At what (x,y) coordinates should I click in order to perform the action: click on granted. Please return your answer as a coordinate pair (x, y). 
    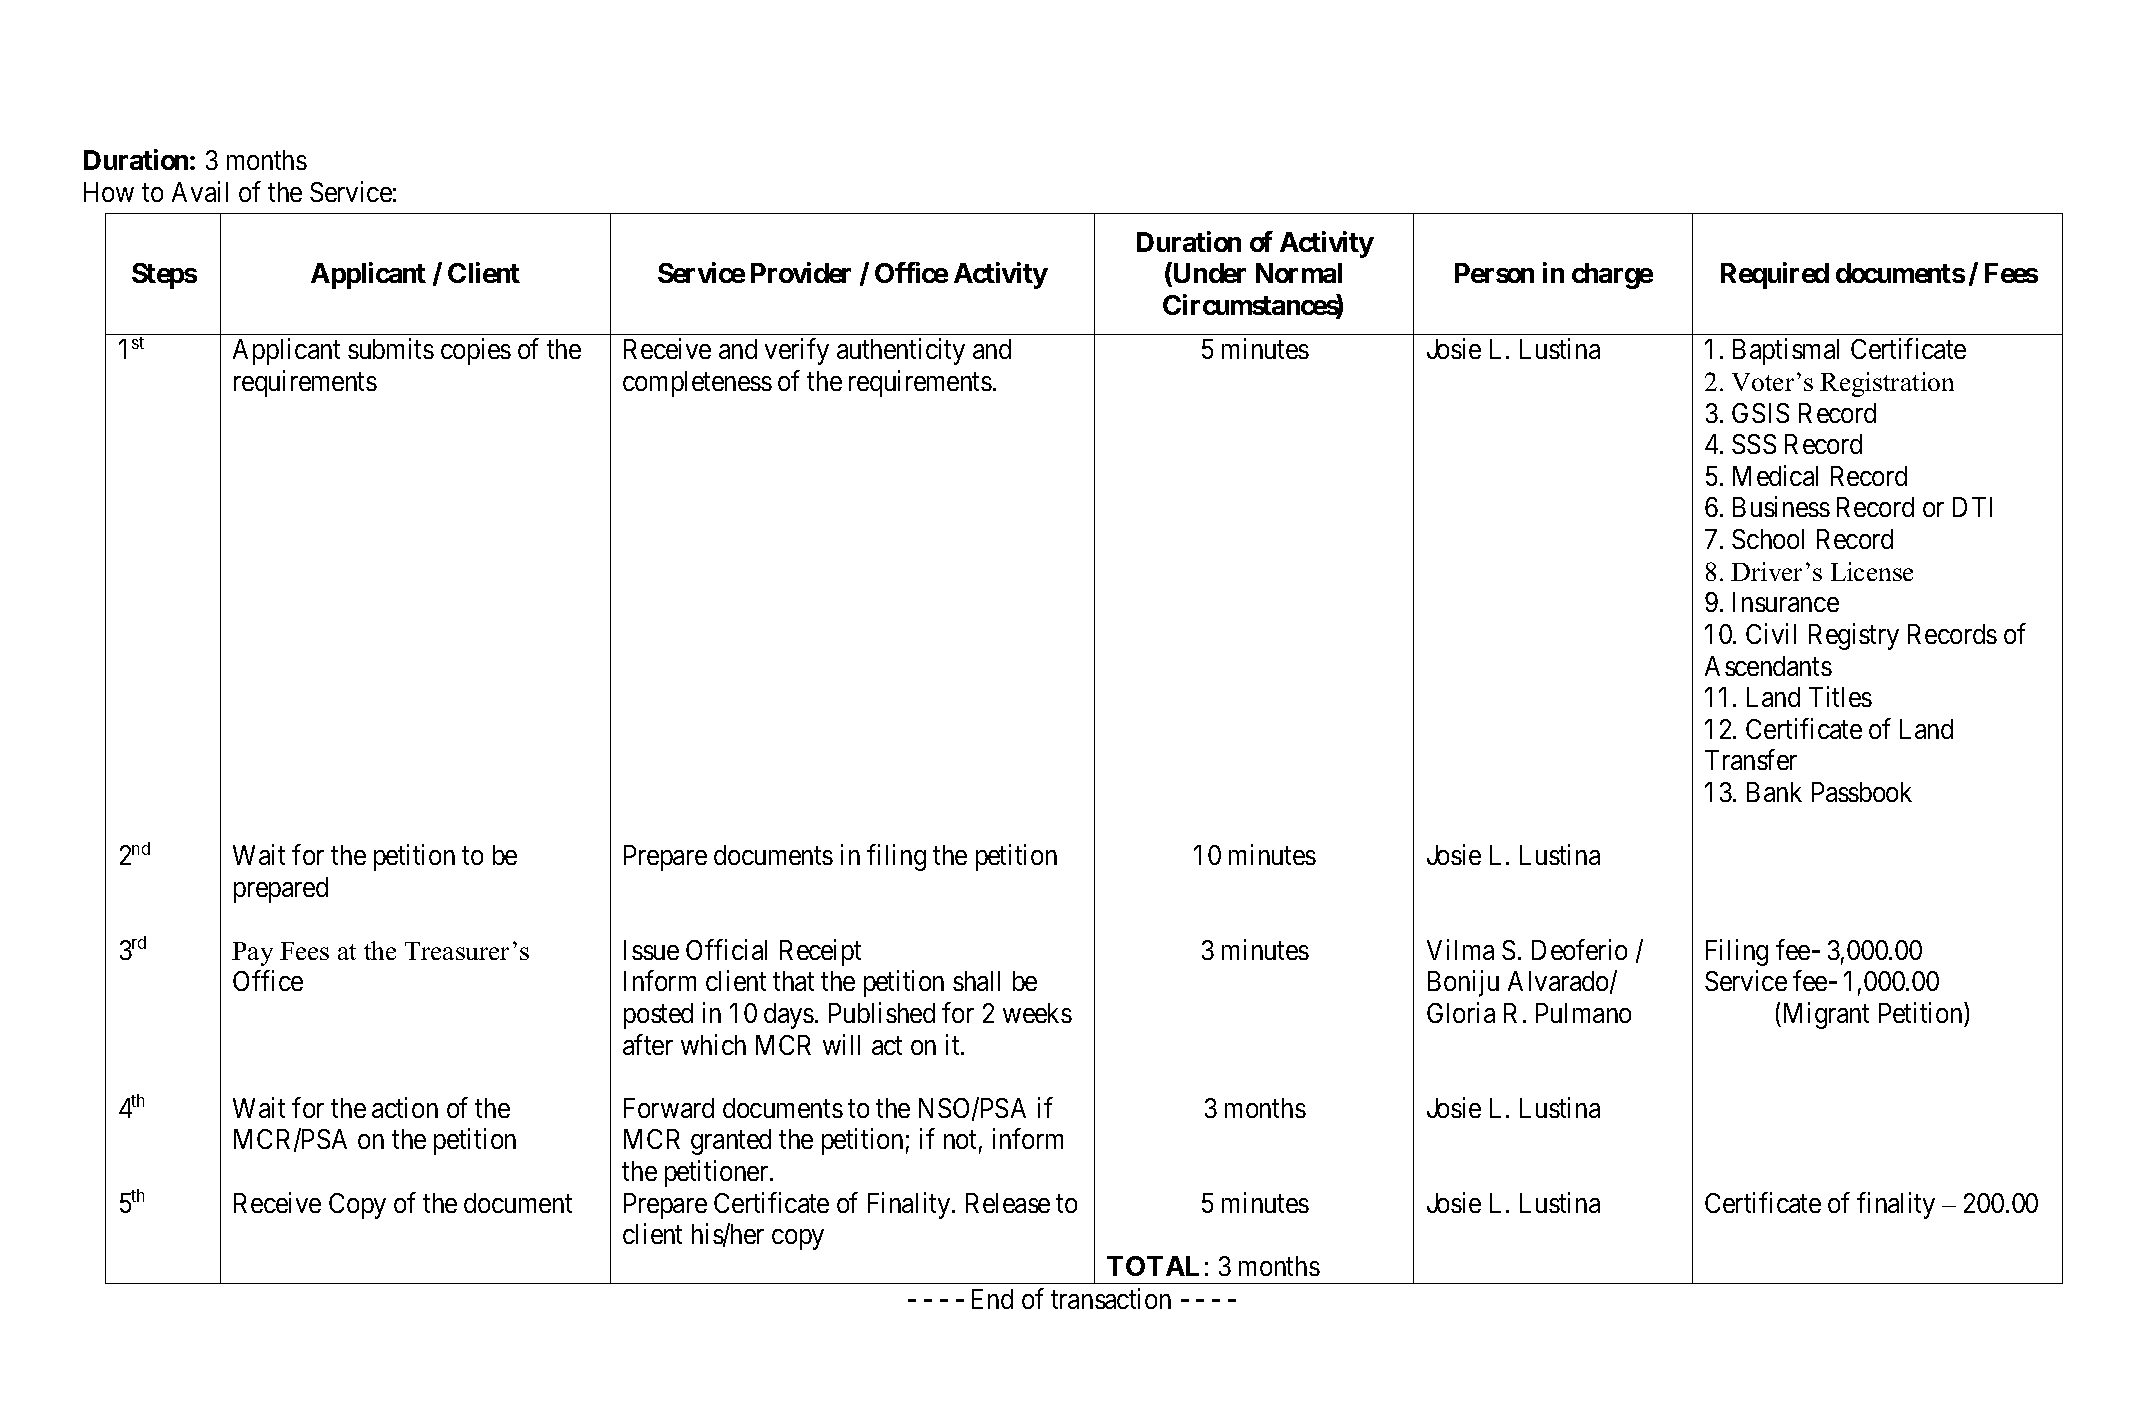
    Looking at the image, I should click on (731, 1142).
